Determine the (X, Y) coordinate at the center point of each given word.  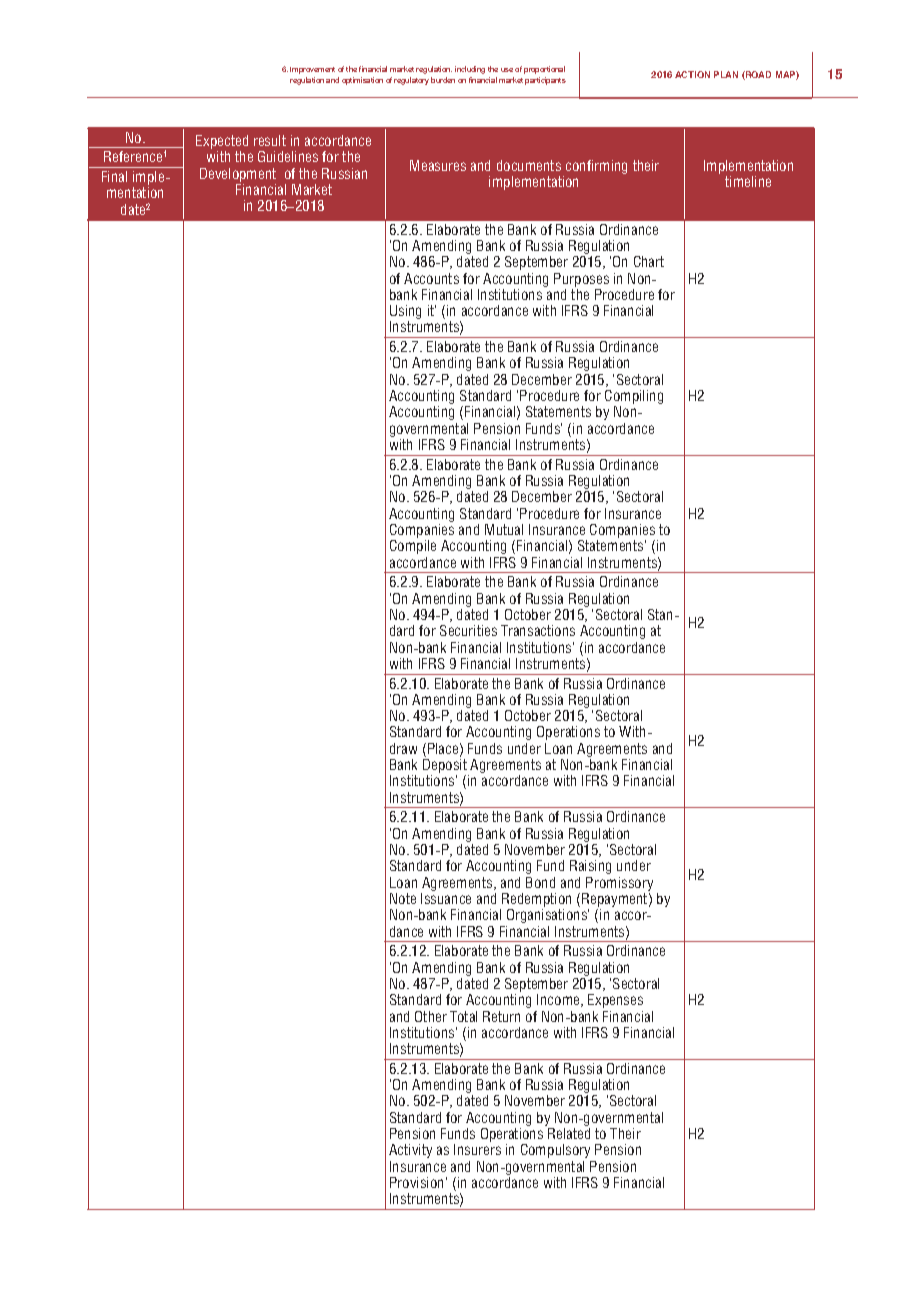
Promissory (619, 884)
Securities (468, 630)
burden (443, 80)
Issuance (446, 898)
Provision (416, 1182)
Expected (222, 143)
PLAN (726, 74)
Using (405, 313)
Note (403, 898)
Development (238, 176)
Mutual (504, 529)
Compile (413, 547)
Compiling (634, 398)
